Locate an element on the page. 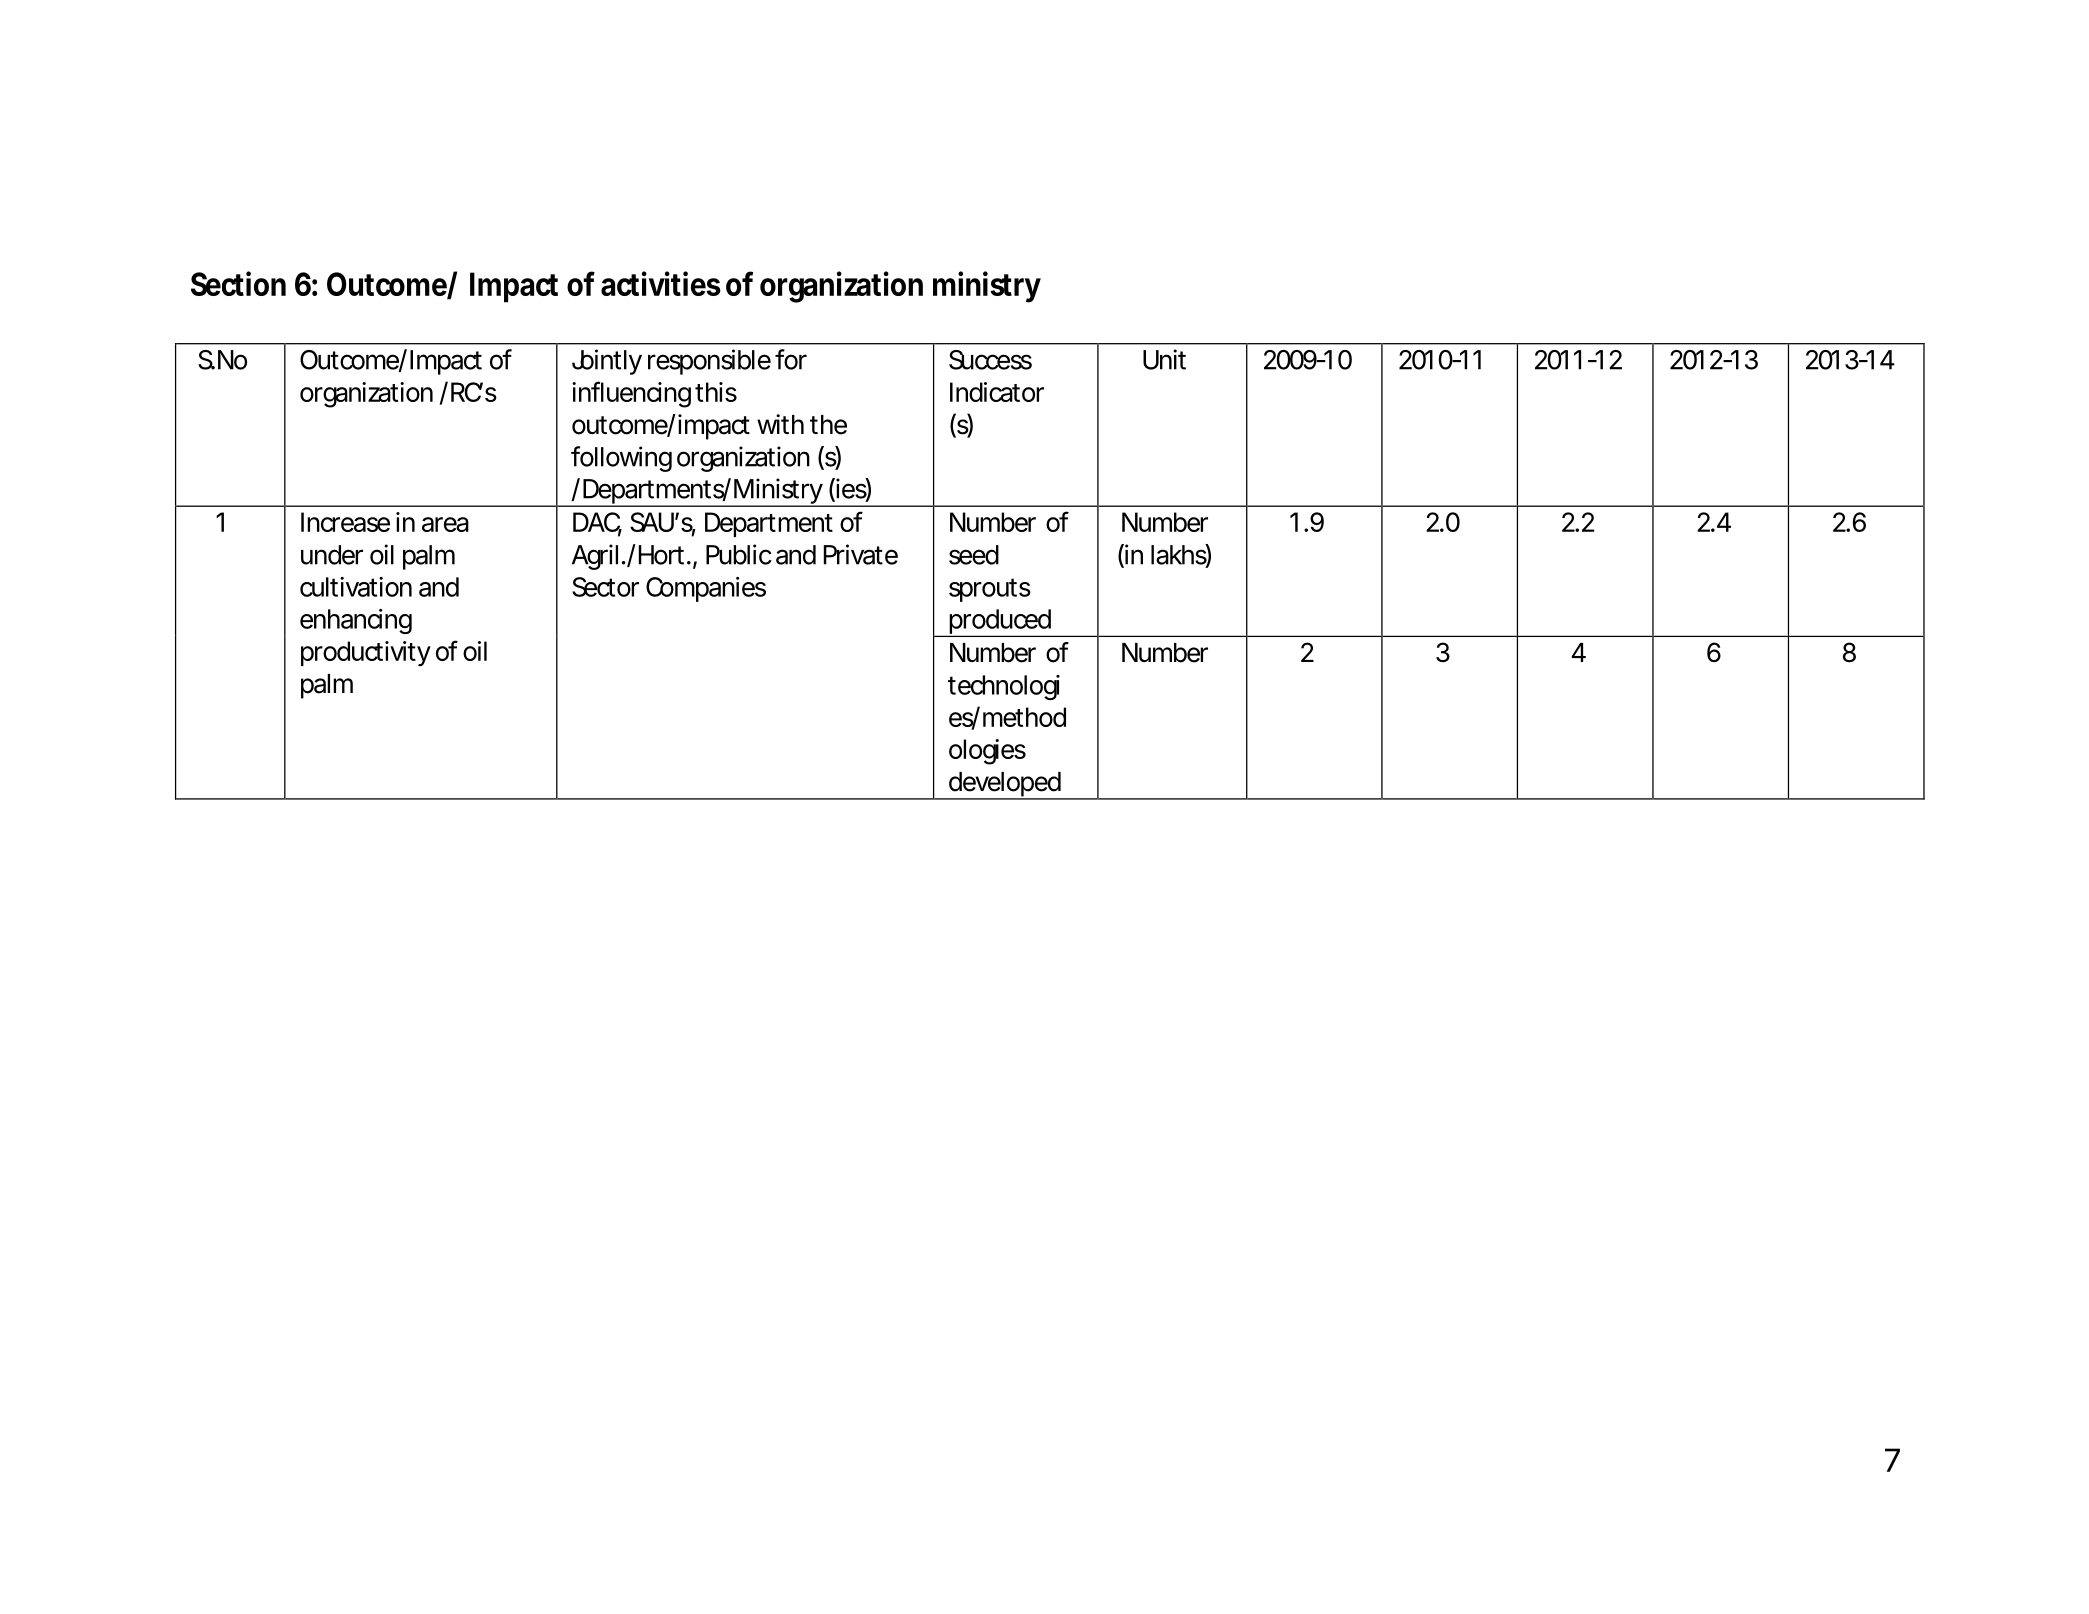  productivity is located at coordinates (366, 653).
